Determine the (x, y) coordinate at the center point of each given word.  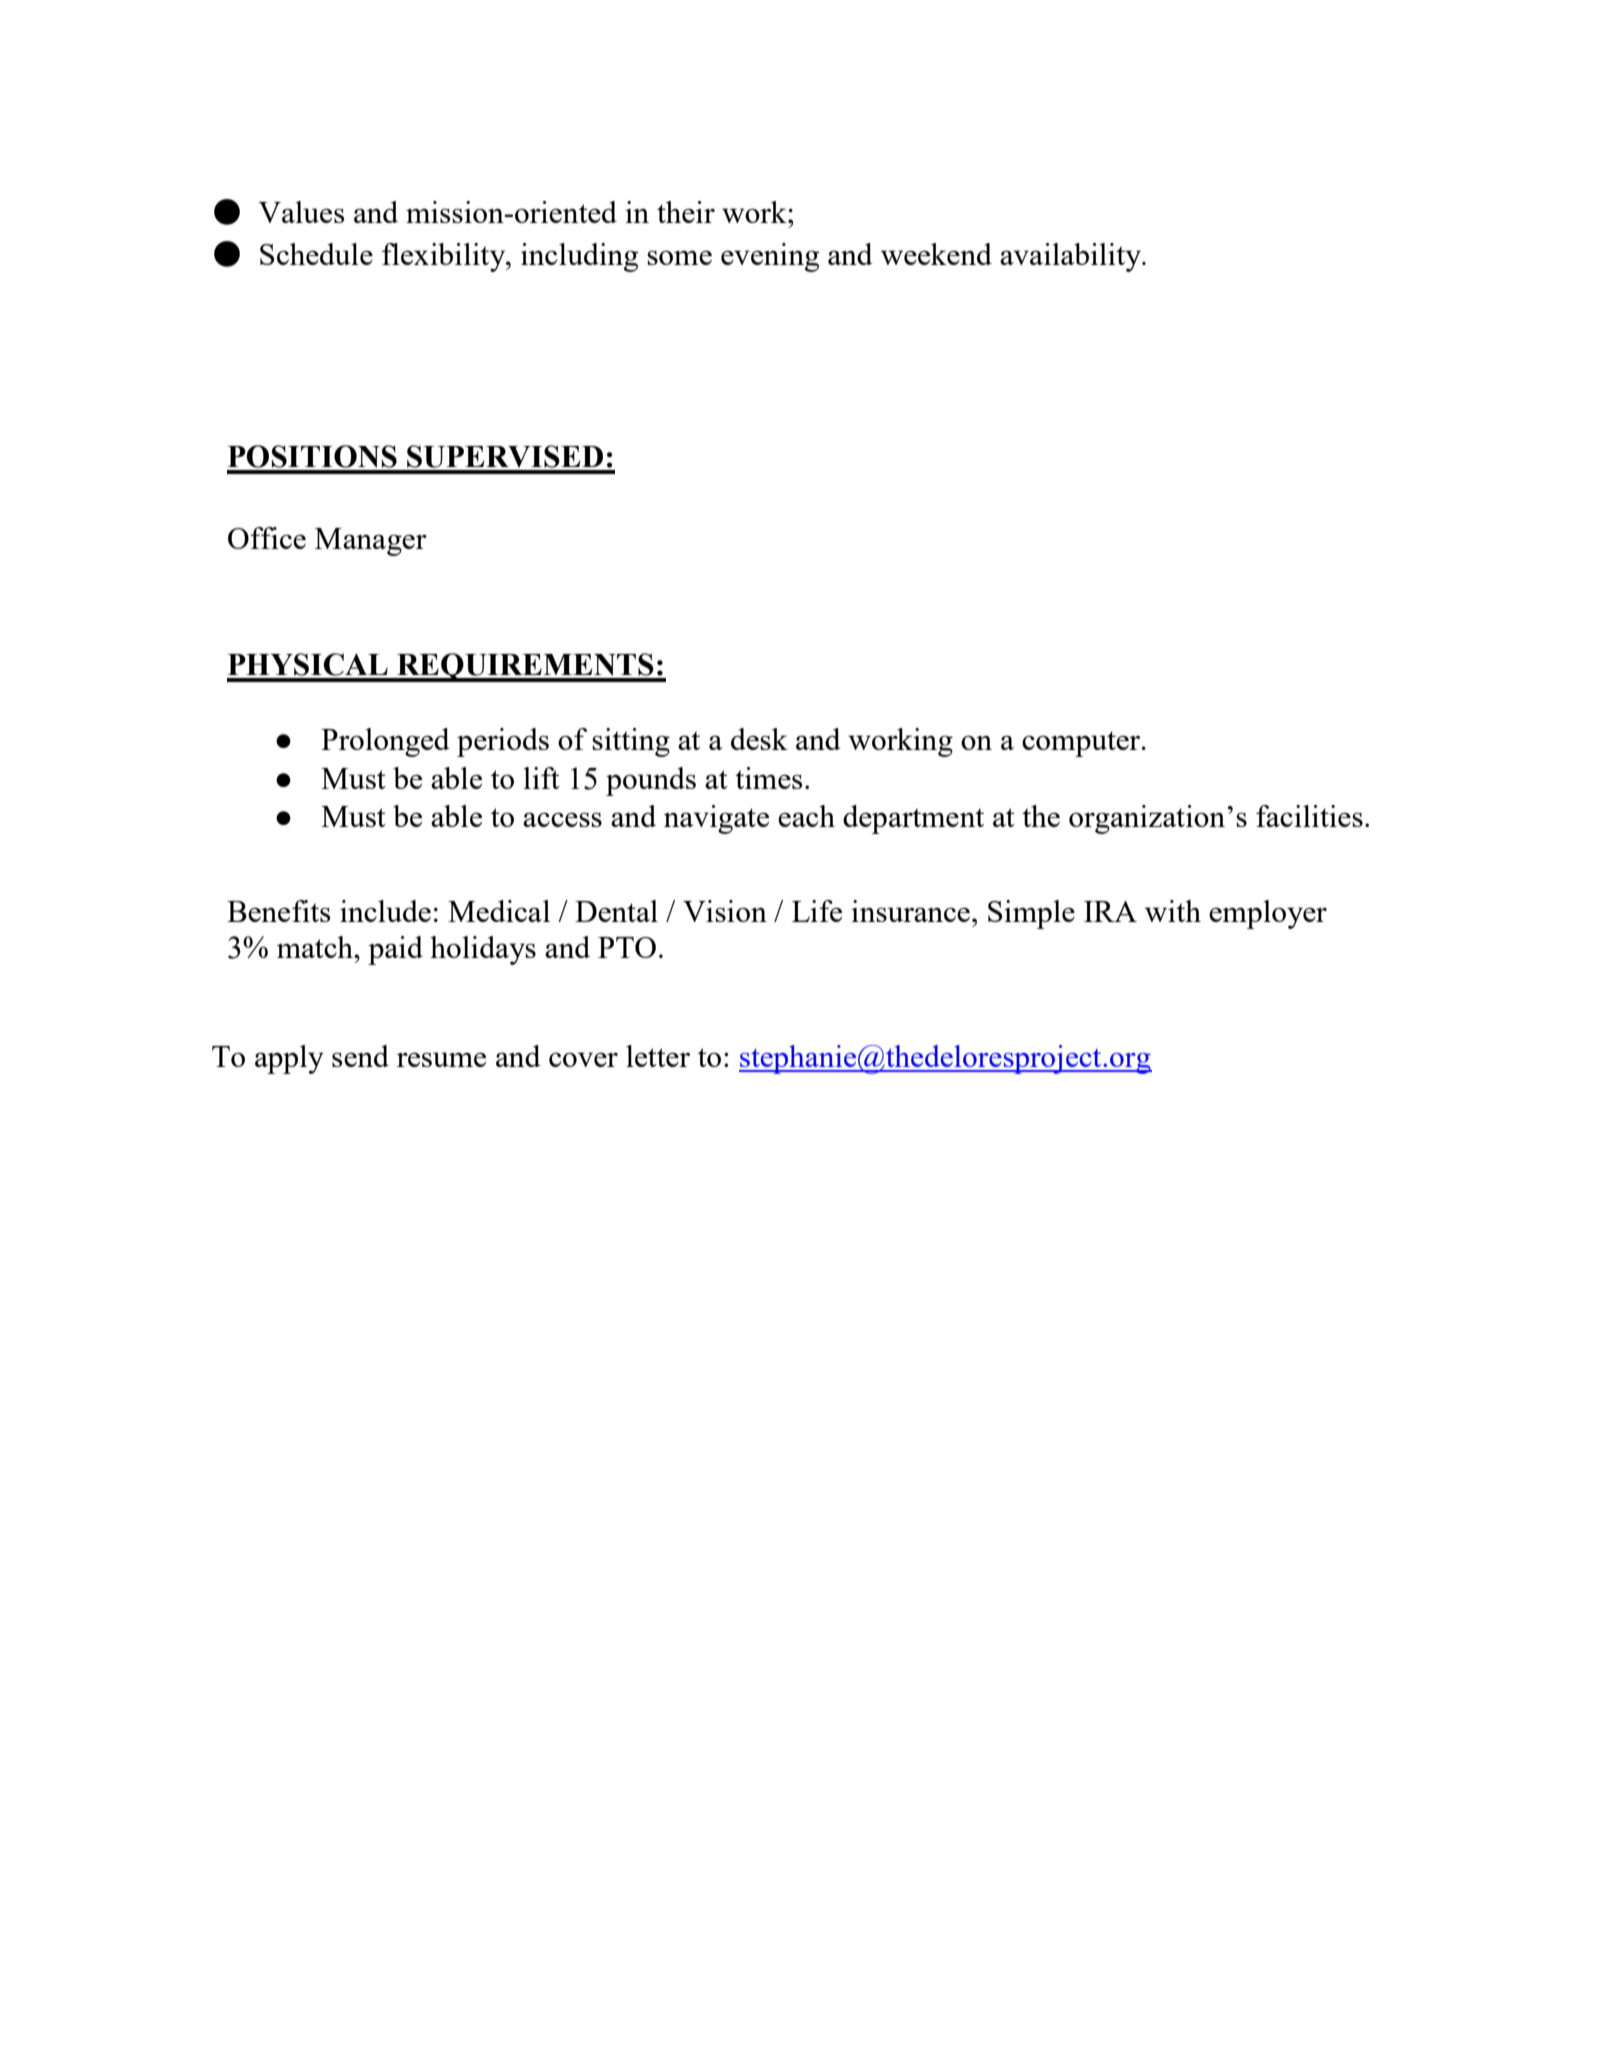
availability (1071, 257)
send (360, 1056)
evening (770, 257)
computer (1082, 744)
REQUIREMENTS (525, 667)
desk (759, 739)
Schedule (316, 254)
